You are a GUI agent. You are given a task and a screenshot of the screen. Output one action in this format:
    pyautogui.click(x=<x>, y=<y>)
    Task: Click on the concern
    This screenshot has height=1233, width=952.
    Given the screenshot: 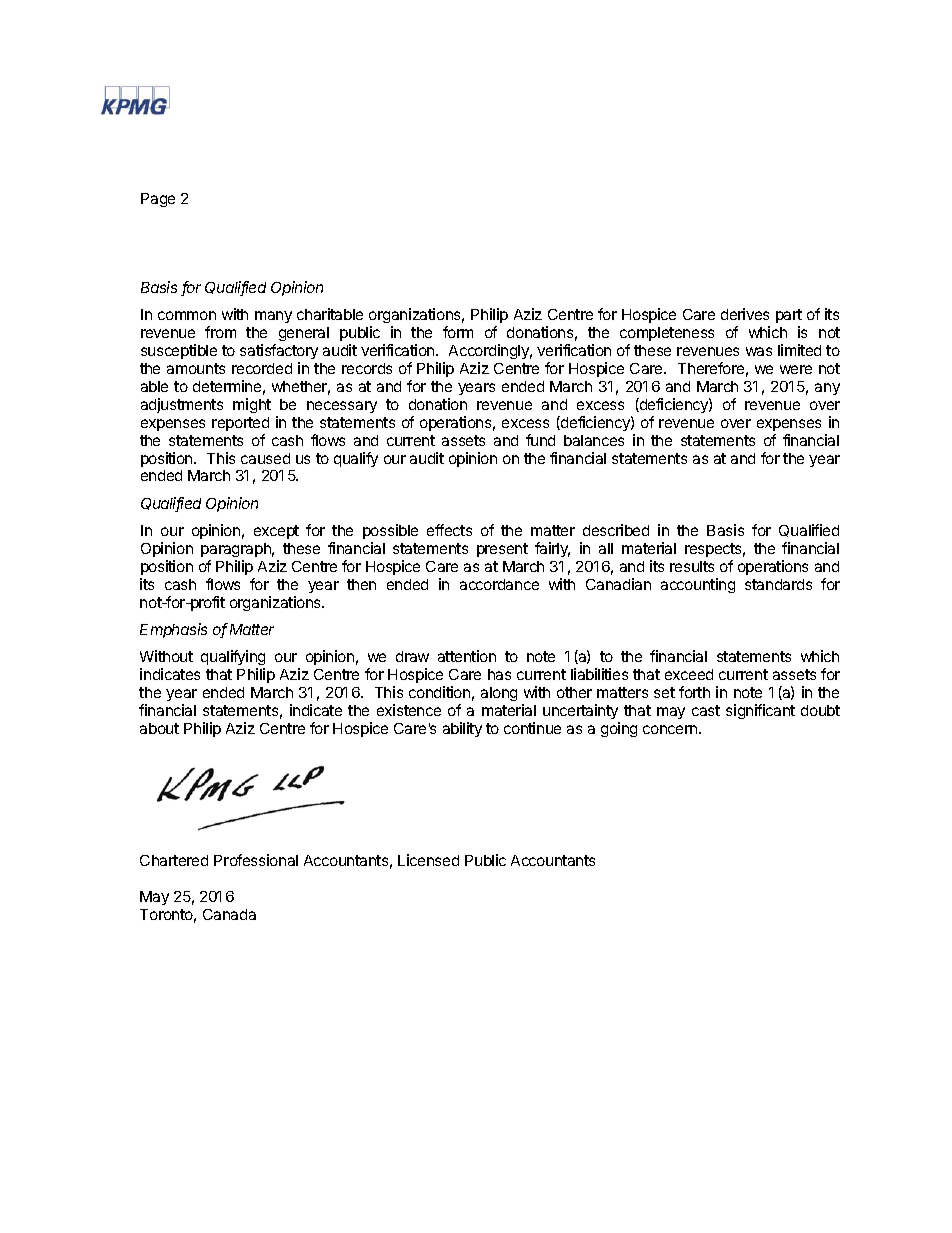 What is the action you would take?
    pyautogui.click(x=671, y=729)
